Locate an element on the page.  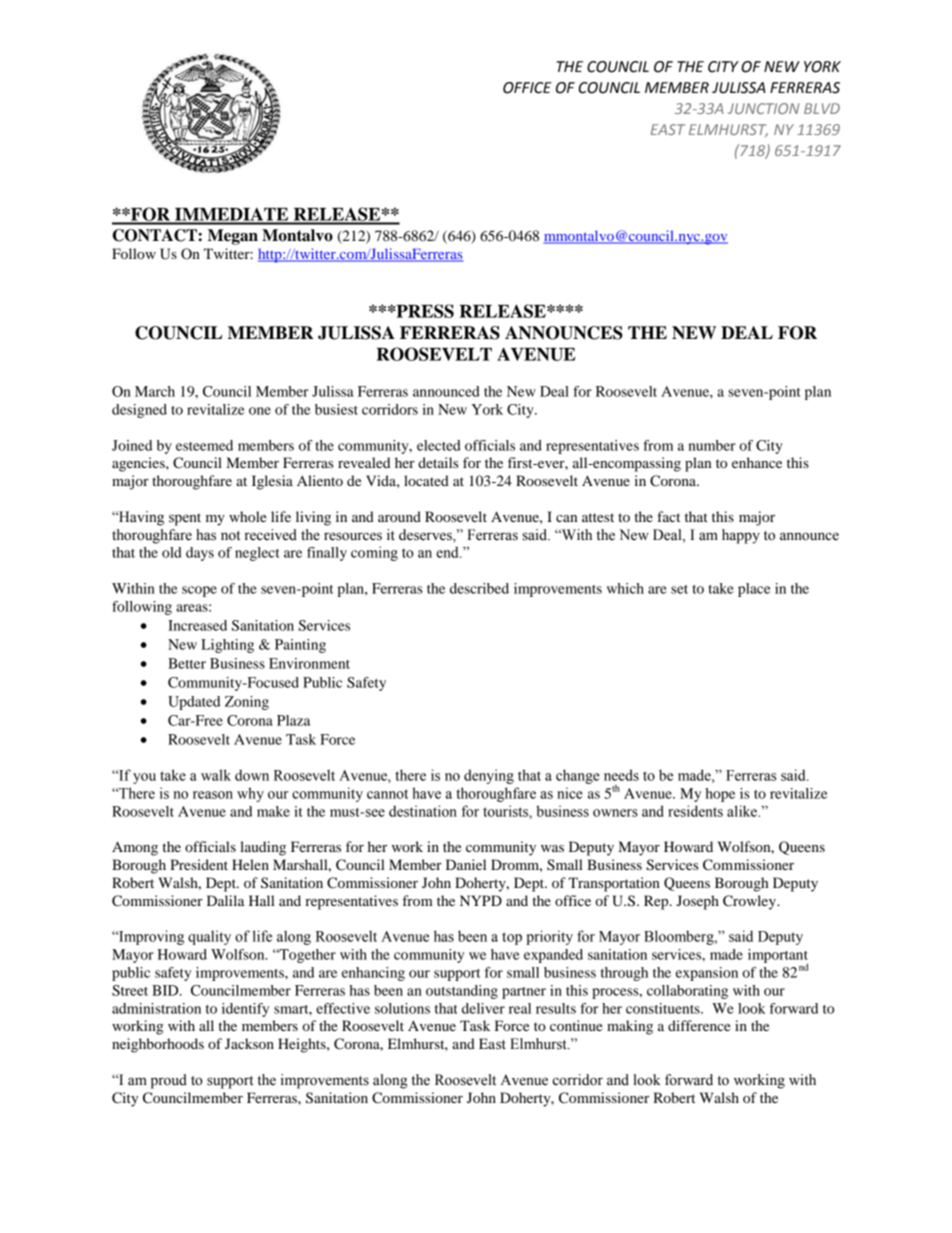
alike is located at coordinates (743, 811).
